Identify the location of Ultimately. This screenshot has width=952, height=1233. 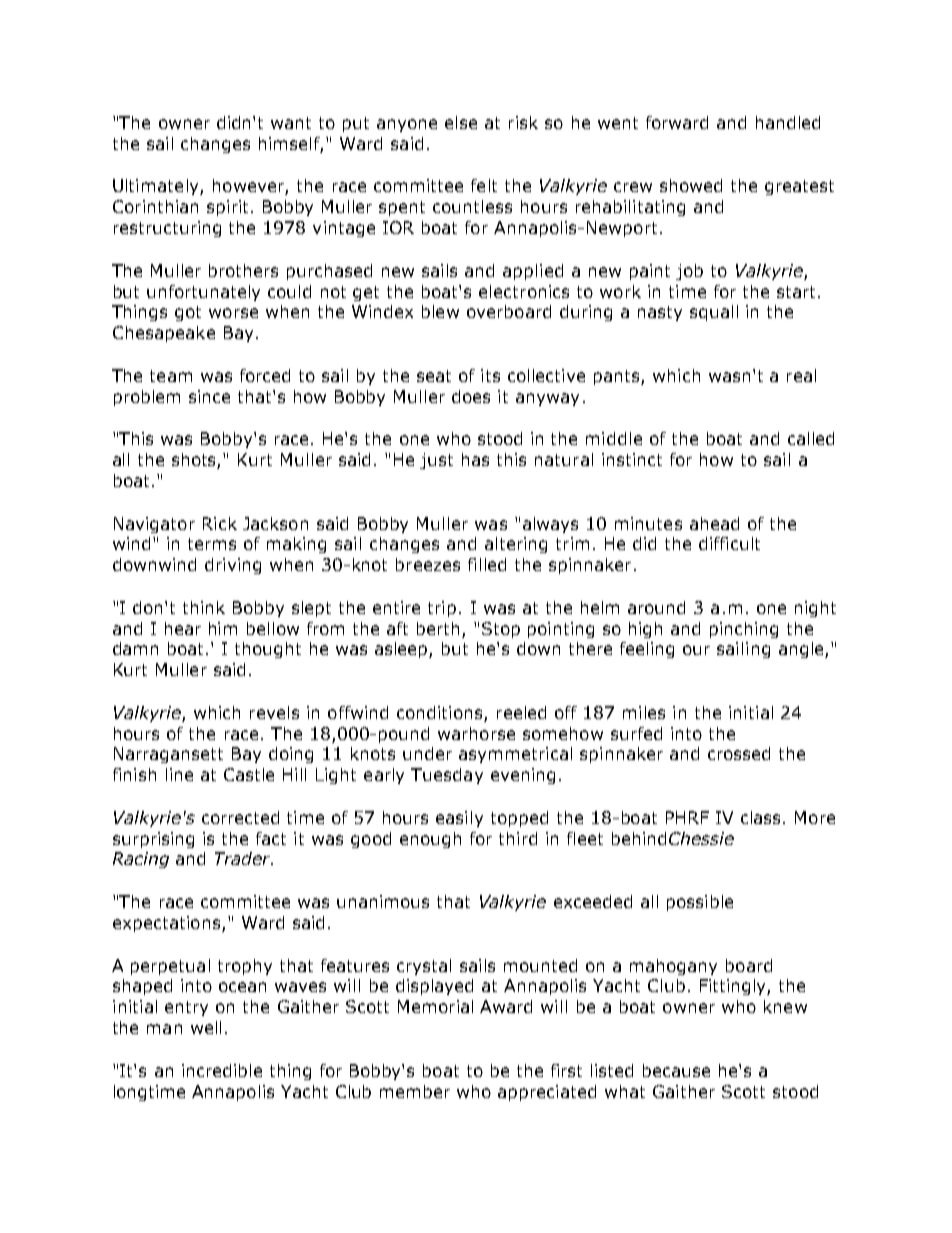
(157, 187).
